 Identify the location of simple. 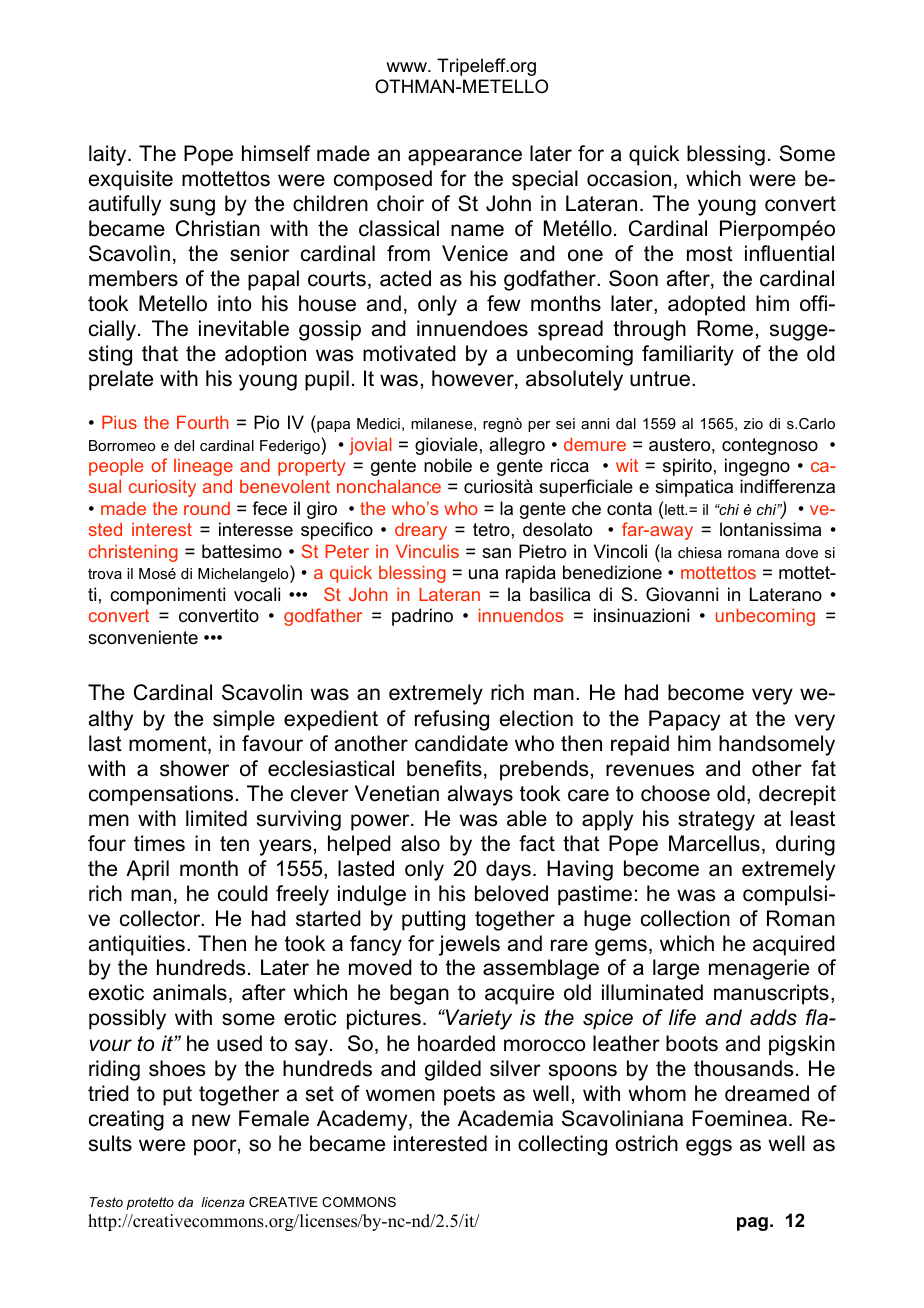
(244, 720).
